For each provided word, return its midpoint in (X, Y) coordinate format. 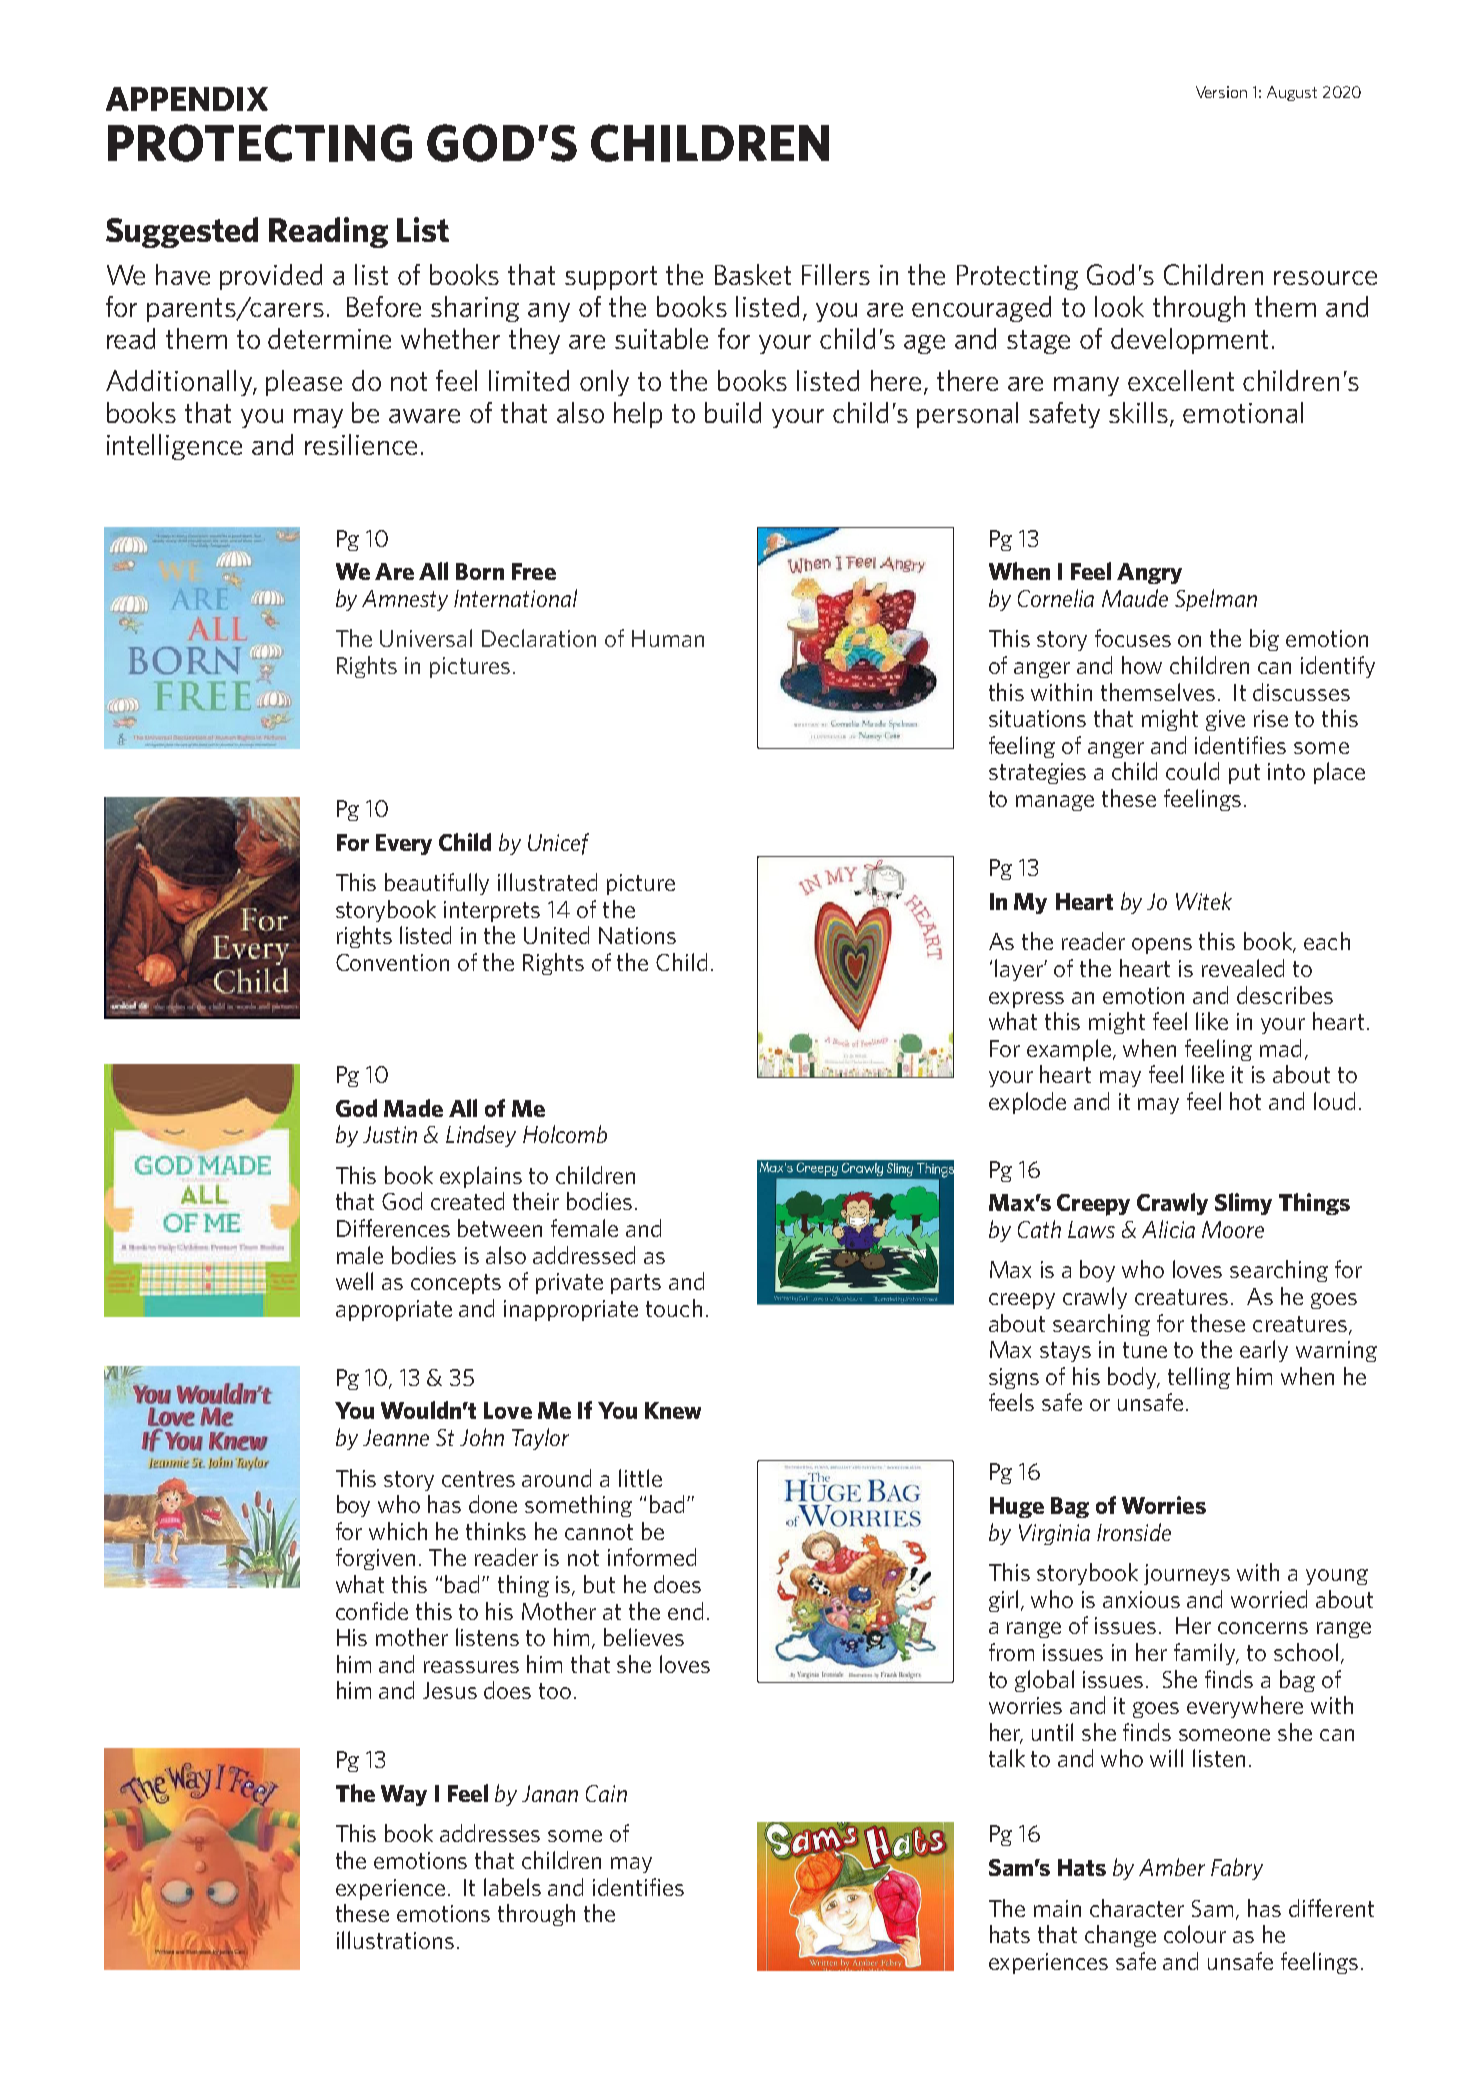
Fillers (836, 274)
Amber (1172, 1867)
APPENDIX (187, 99)
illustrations (395, 1940)
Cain (606, 1793)
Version (1221, 92)
